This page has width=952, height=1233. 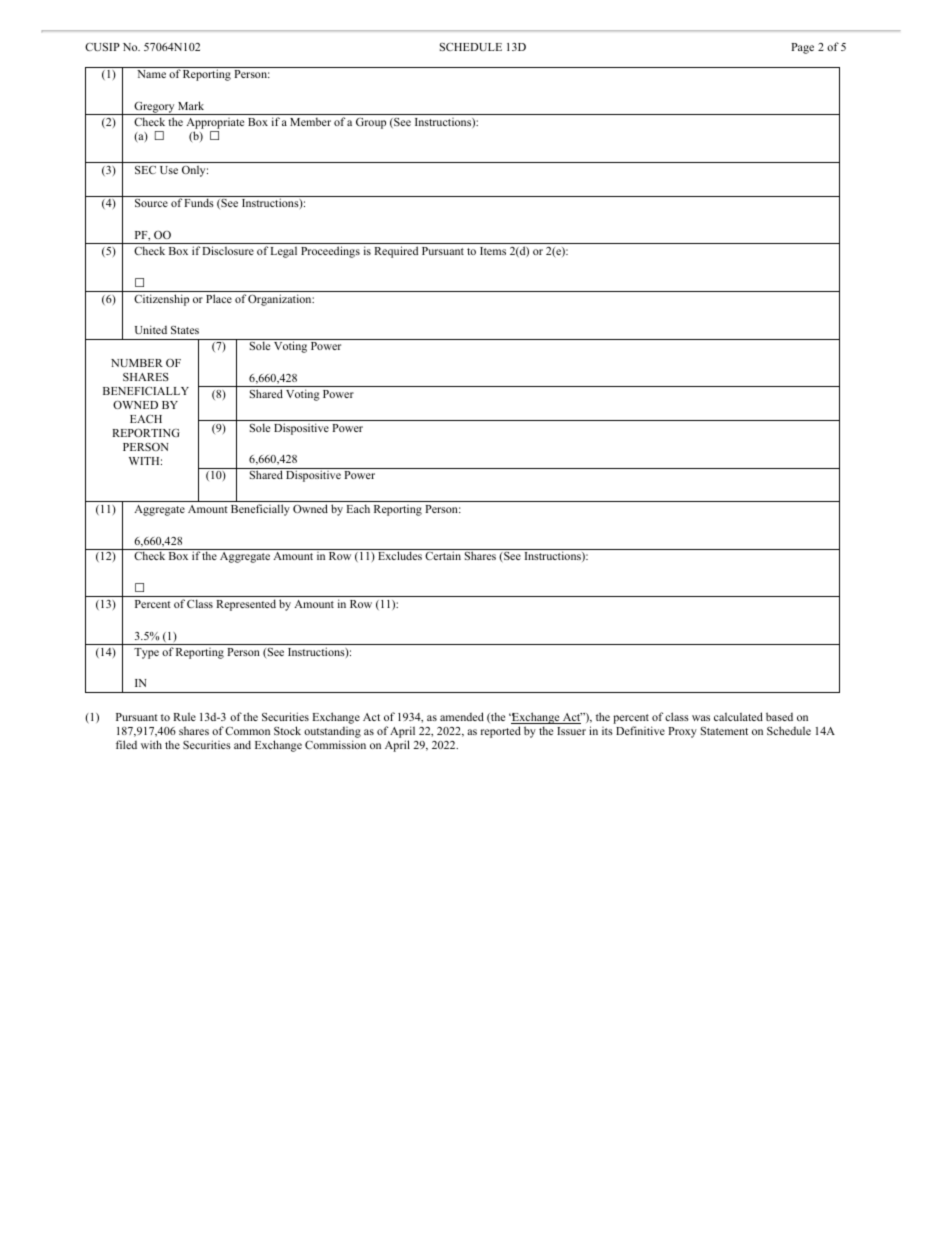 What do you see at coordinates (151, 74) in the page?
I see `Name` at bounding box center [151, 74].
